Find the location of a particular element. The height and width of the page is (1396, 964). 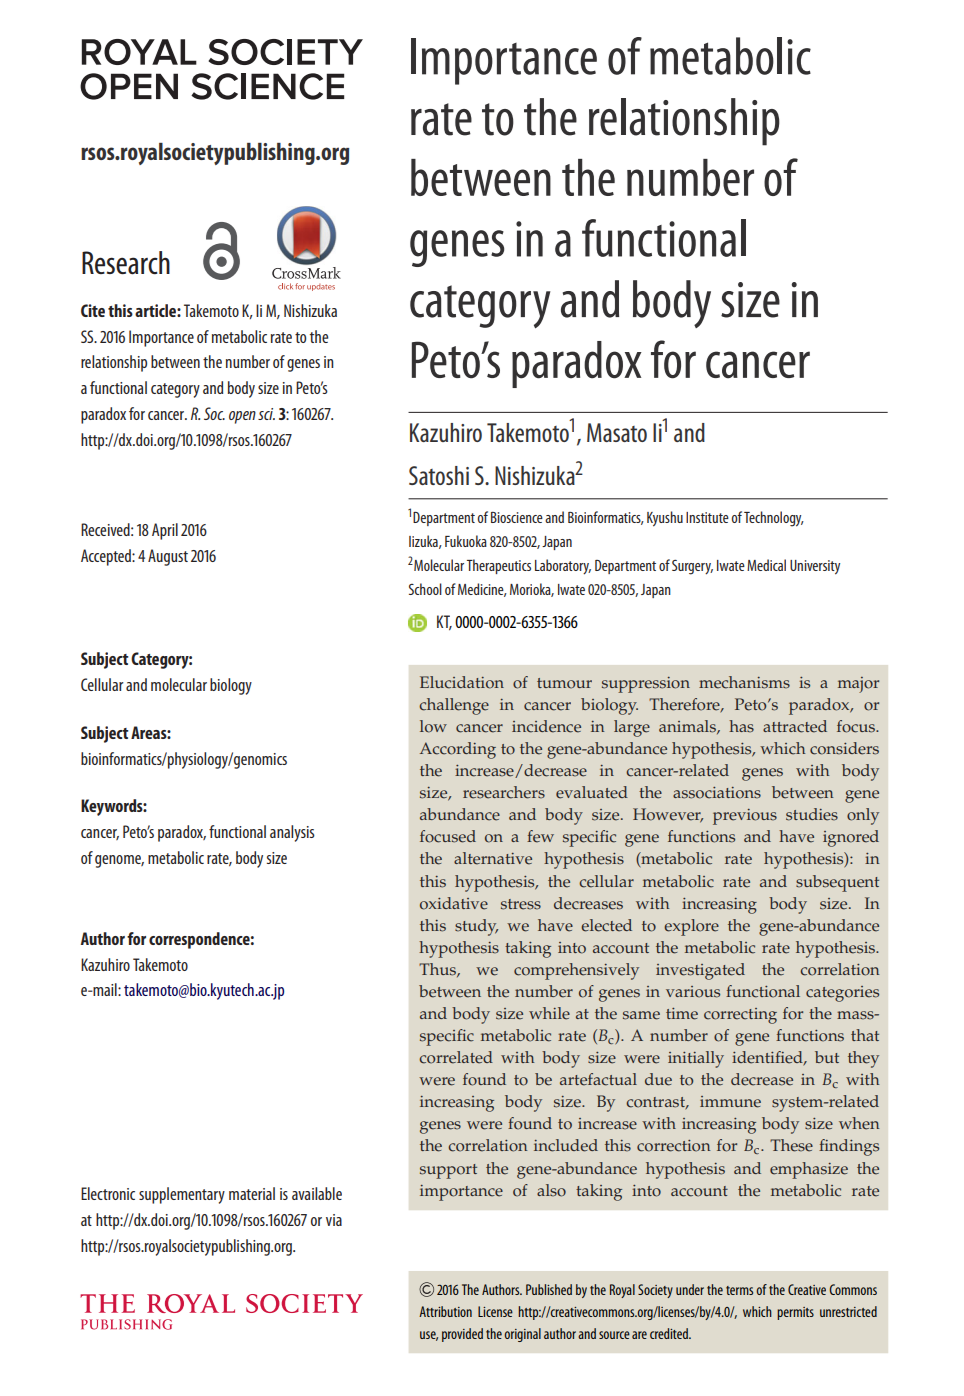

Cite is located at coordinates (93, 310).
